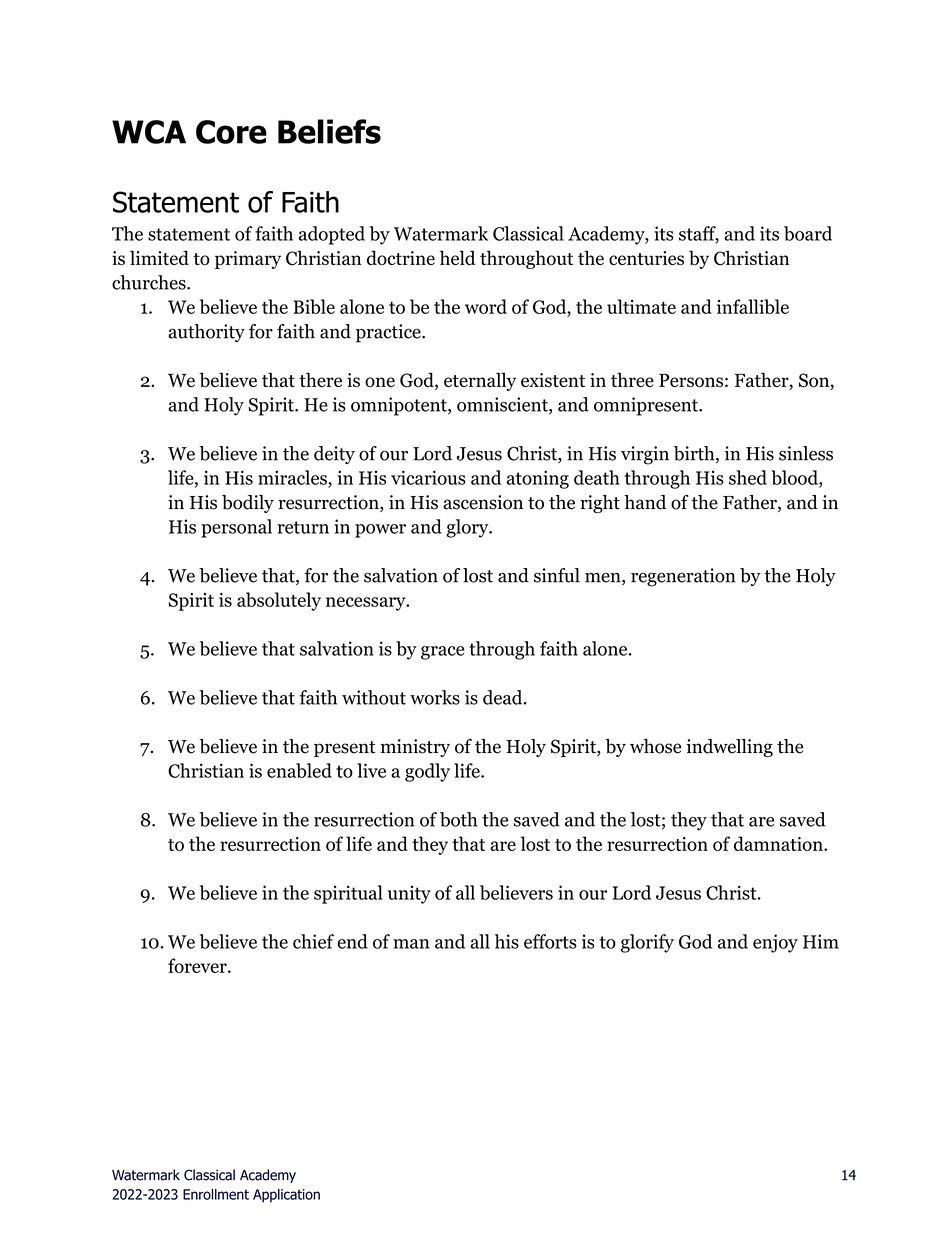  I want to click on Core, so click(231, 132).
